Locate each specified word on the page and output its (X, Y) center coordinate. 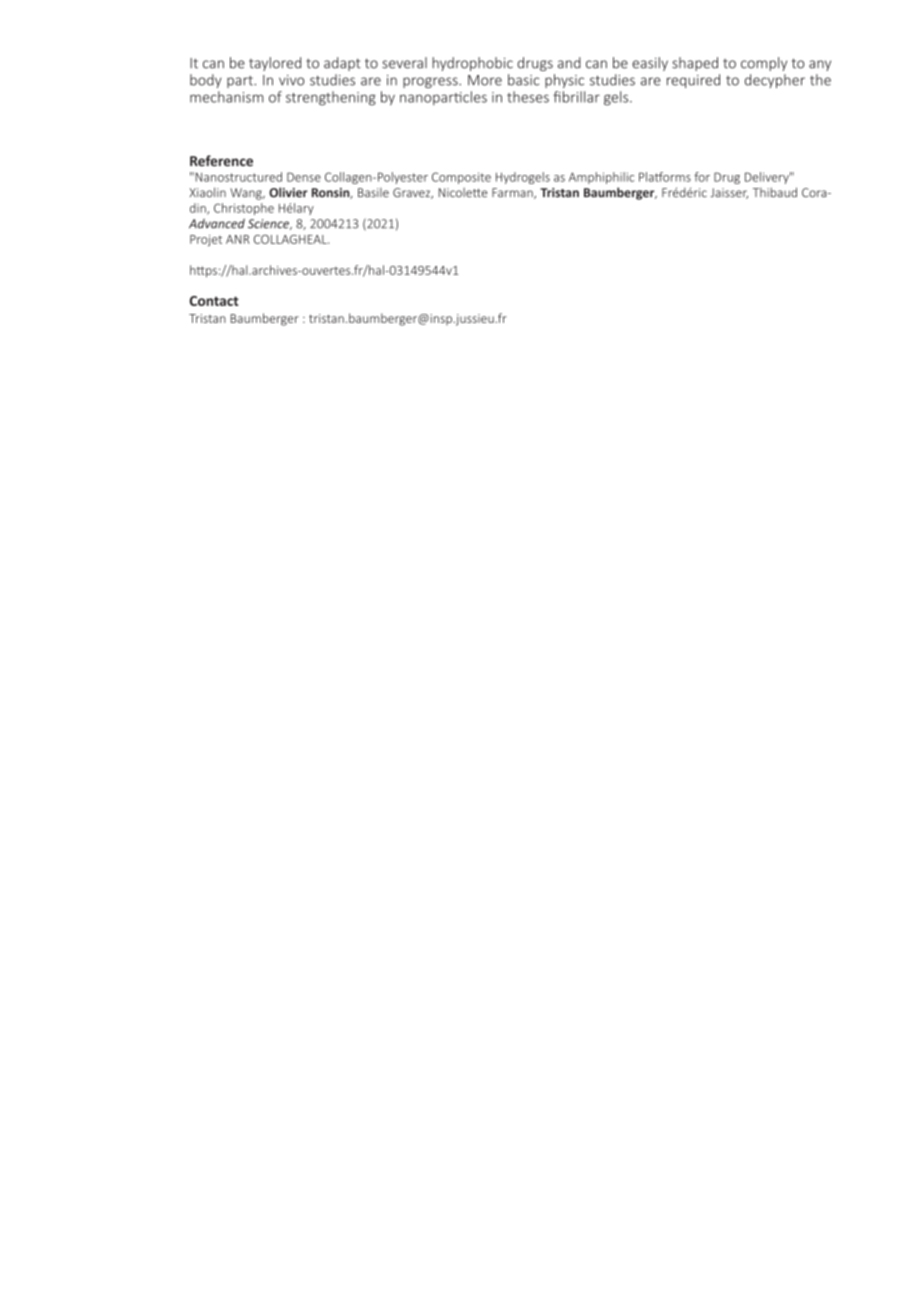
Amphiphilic (601, 178)
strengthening (331, 98)
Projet (206, 241)
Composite (461, 178)
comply (764, 64)
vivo (291, 80)
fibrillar (576, 97)
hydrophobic (472, 64)
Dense (304, 177)
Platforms (665, 177)
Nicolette (463, 193)
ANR (238, 239)
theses (528, 97)
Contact (214, 301)
